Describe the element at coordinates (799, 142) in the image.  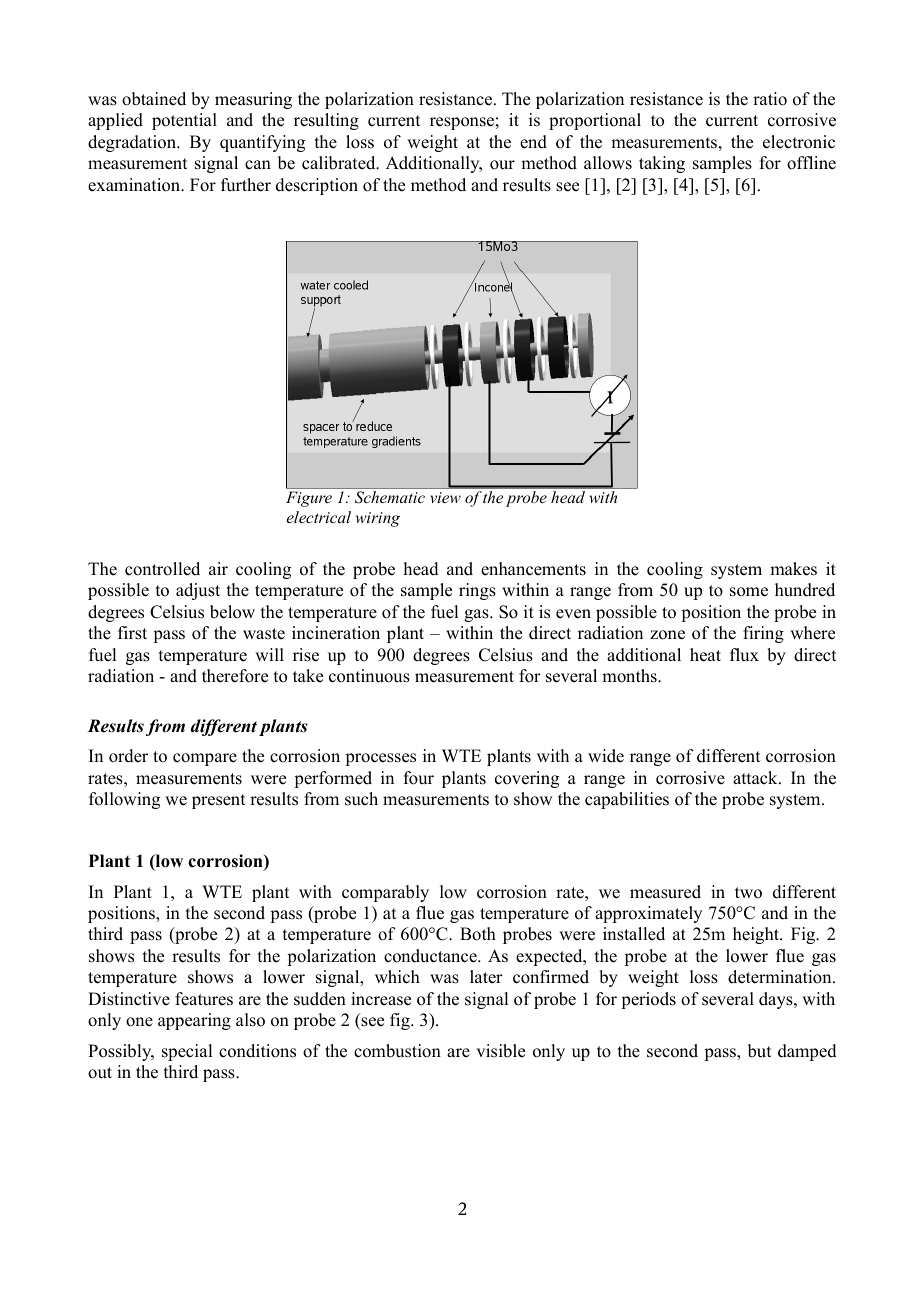
I see `electronic` at that location.
